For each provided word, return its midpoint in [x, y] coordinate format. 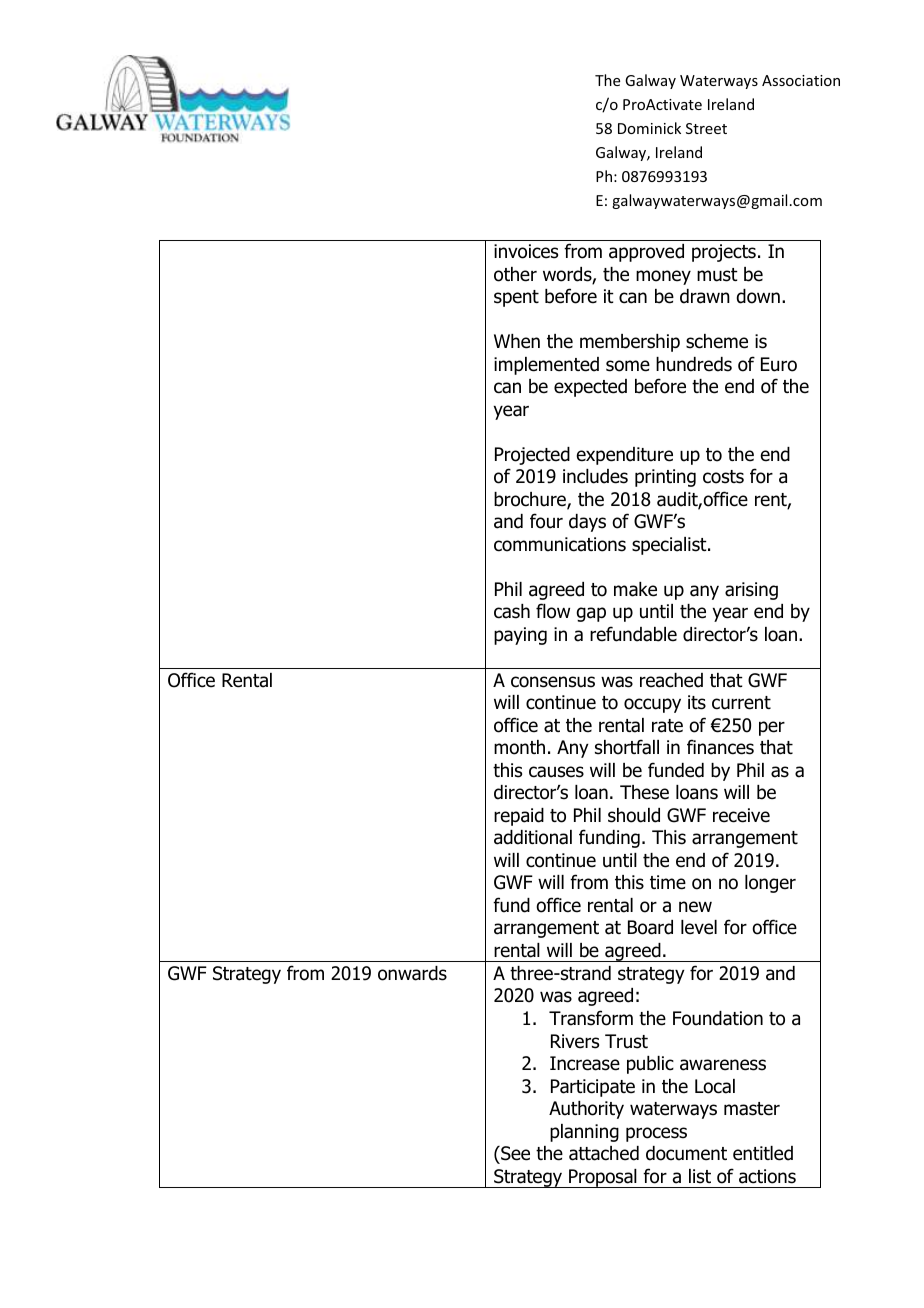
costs [723, 477]
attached [604, 1153]
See [514, 1153]
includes [595, 476]
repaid [519, 817]
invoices [526, 251]
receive [741, 815]
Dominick [649, 128]
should [634, 815]
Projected [532, 456]
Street [706, 128]
